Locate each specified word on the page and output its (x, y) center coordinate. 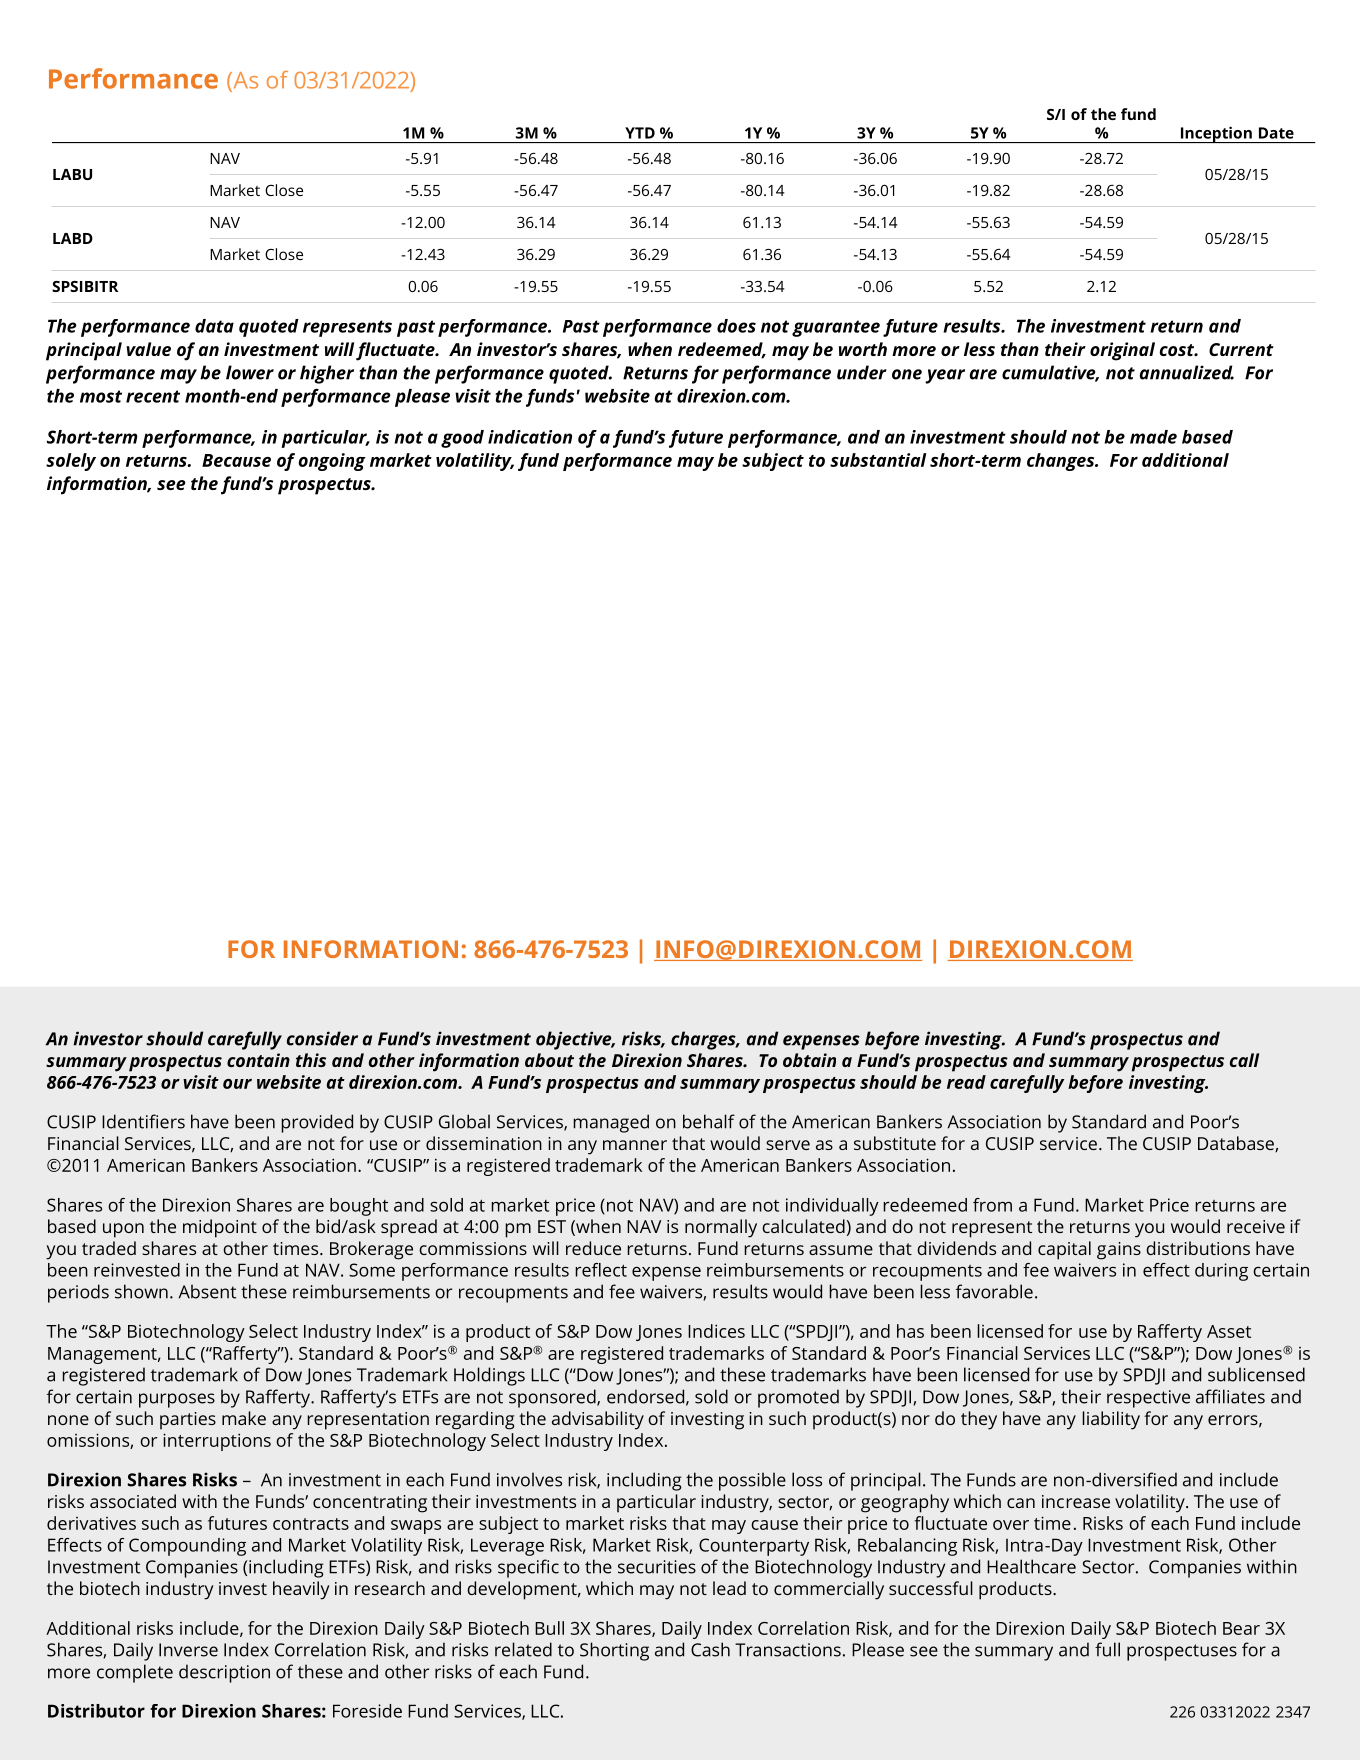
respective (1148, 1399)
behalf (709, 1121)
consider (322, 1038)
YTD (640, 133)
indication (530, 437)
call (1244, 1060)
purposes (177, 1400)
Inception (1216, 134)
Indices (716, 1331)
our (237, 1084)
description (224, 1673)
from (992, 1205)
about (549, 1060)
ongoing (332, 462)
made (1153, 437)
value (148, 349)
